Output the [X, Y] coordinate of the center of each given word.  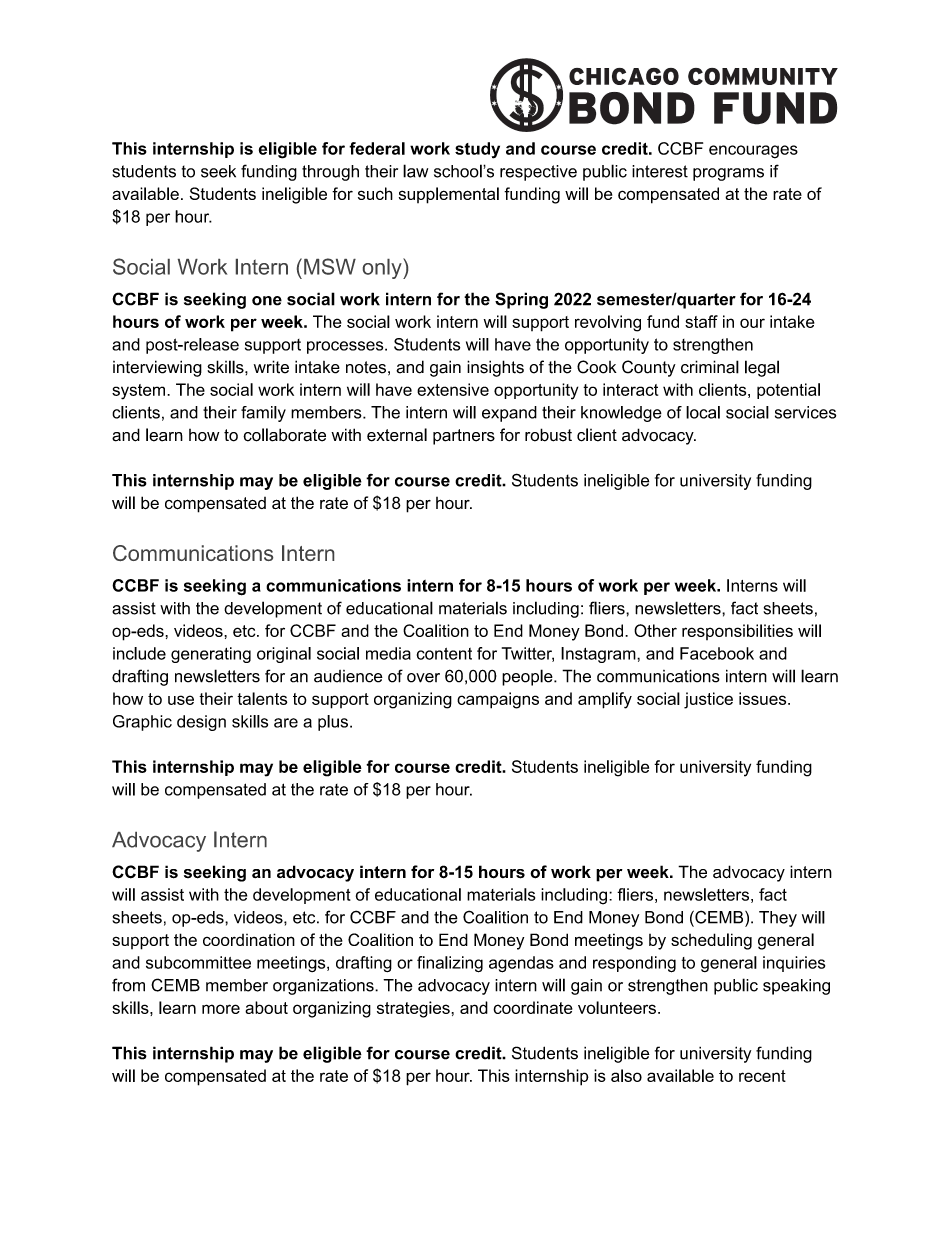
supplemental [449, 195]
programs [728, 174]
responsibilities [737, 632]
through [330, 173]
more [221, 1009]
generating [211, 655]
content [444, 654]
